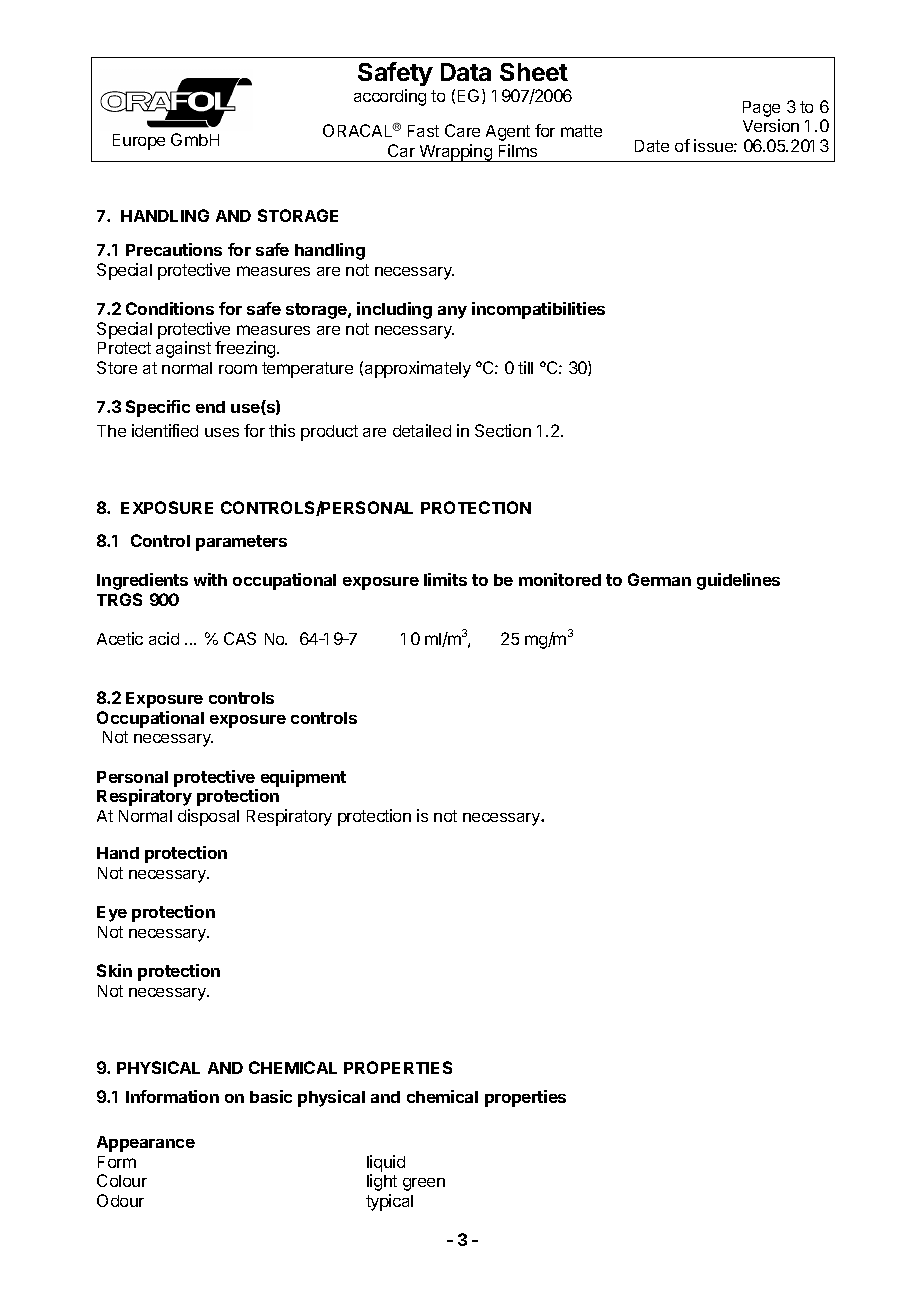 This document has height=1308, width=924. What do you see at coordinates (389, 1202) in the document?
I see `typical` at bounding box center [389, 1202].
